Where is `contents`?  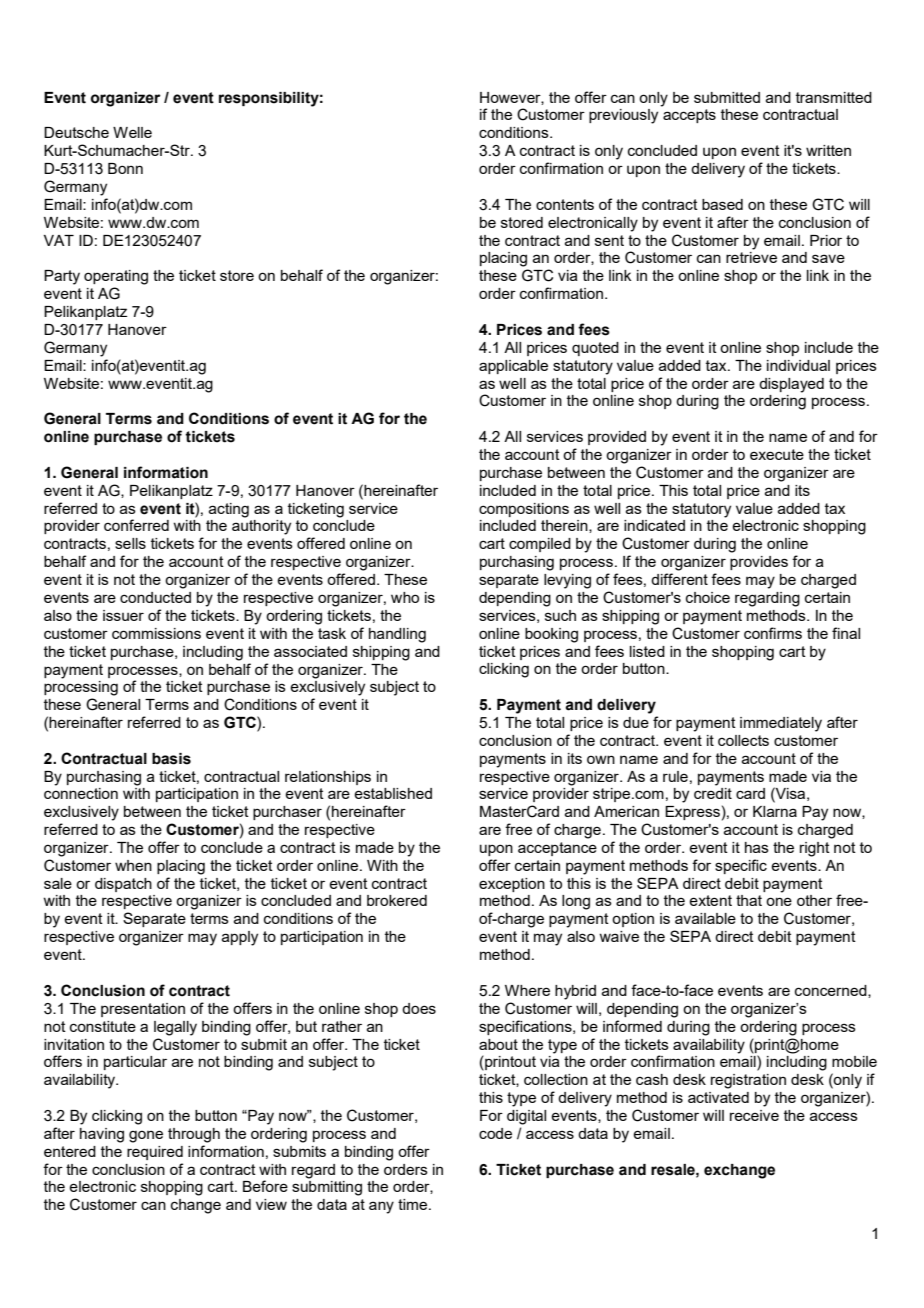
contents is located at coordinates (565, 204).
